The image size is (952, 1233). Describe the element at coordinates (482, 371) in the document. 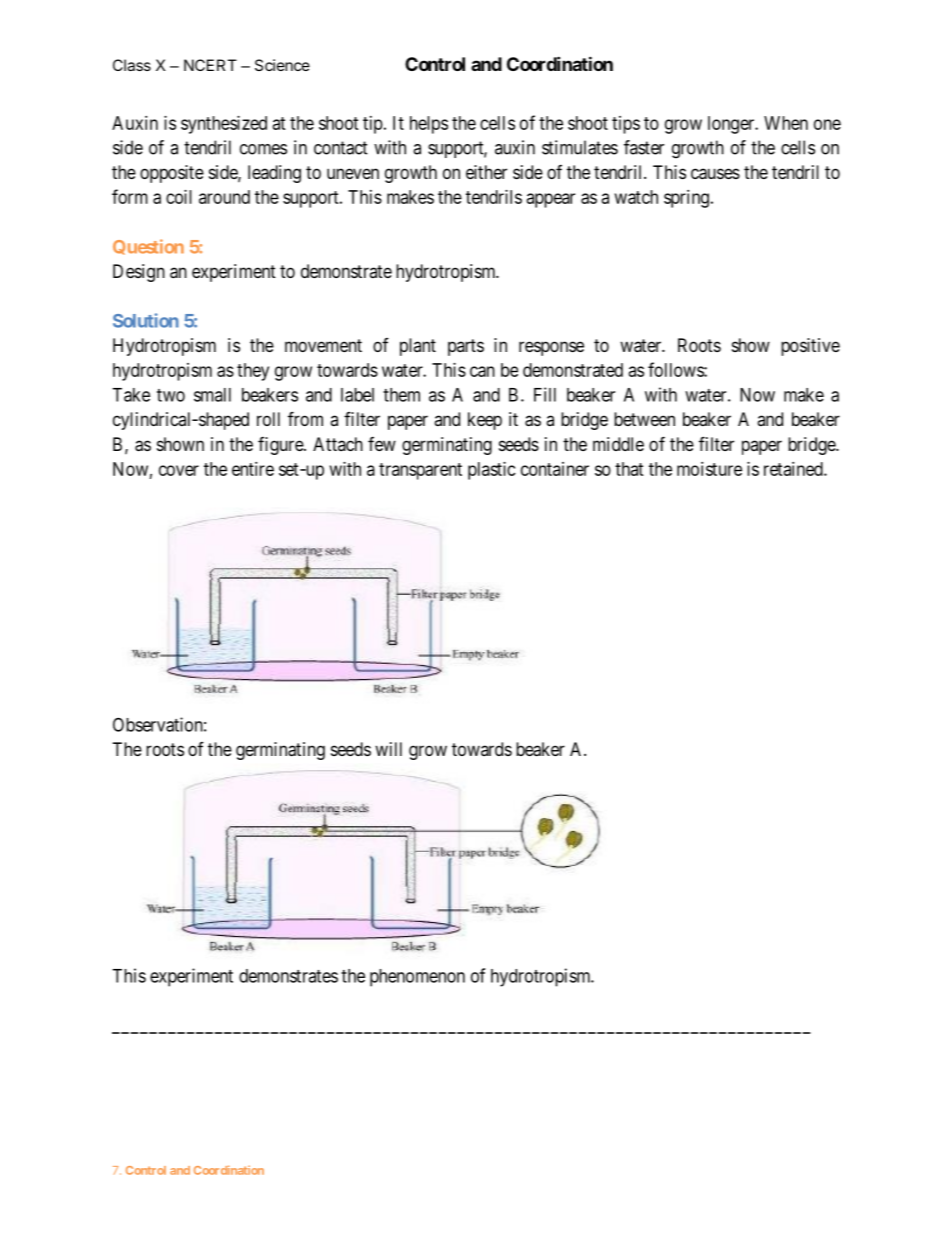

I see `can` at that location.
